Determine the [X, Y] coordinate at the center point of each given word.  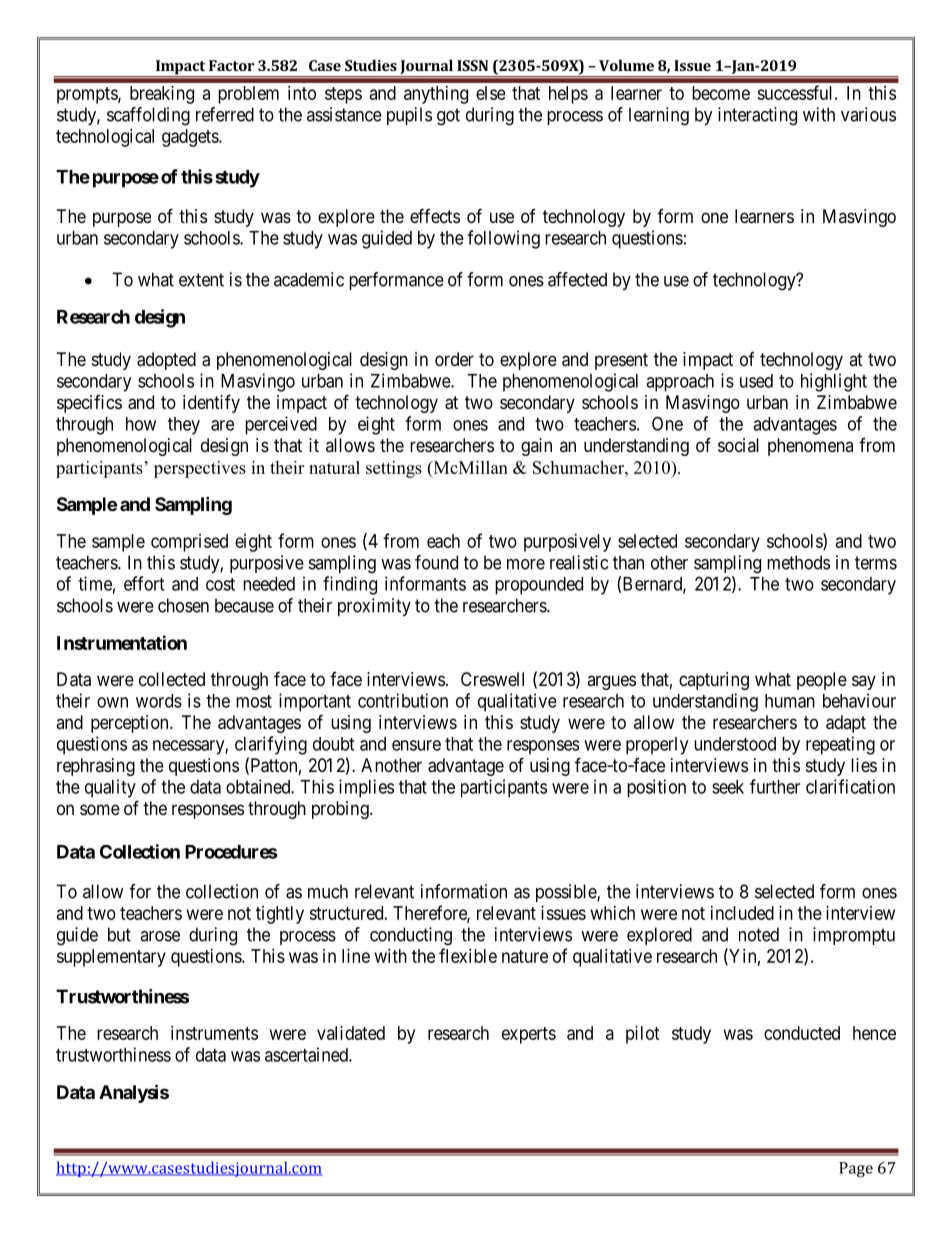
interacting [757, 116]
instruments [214, 1033]
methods [798, 562]
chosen [183, 605]
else [490, 93]
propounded [539, 586]
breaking [162, 95]
